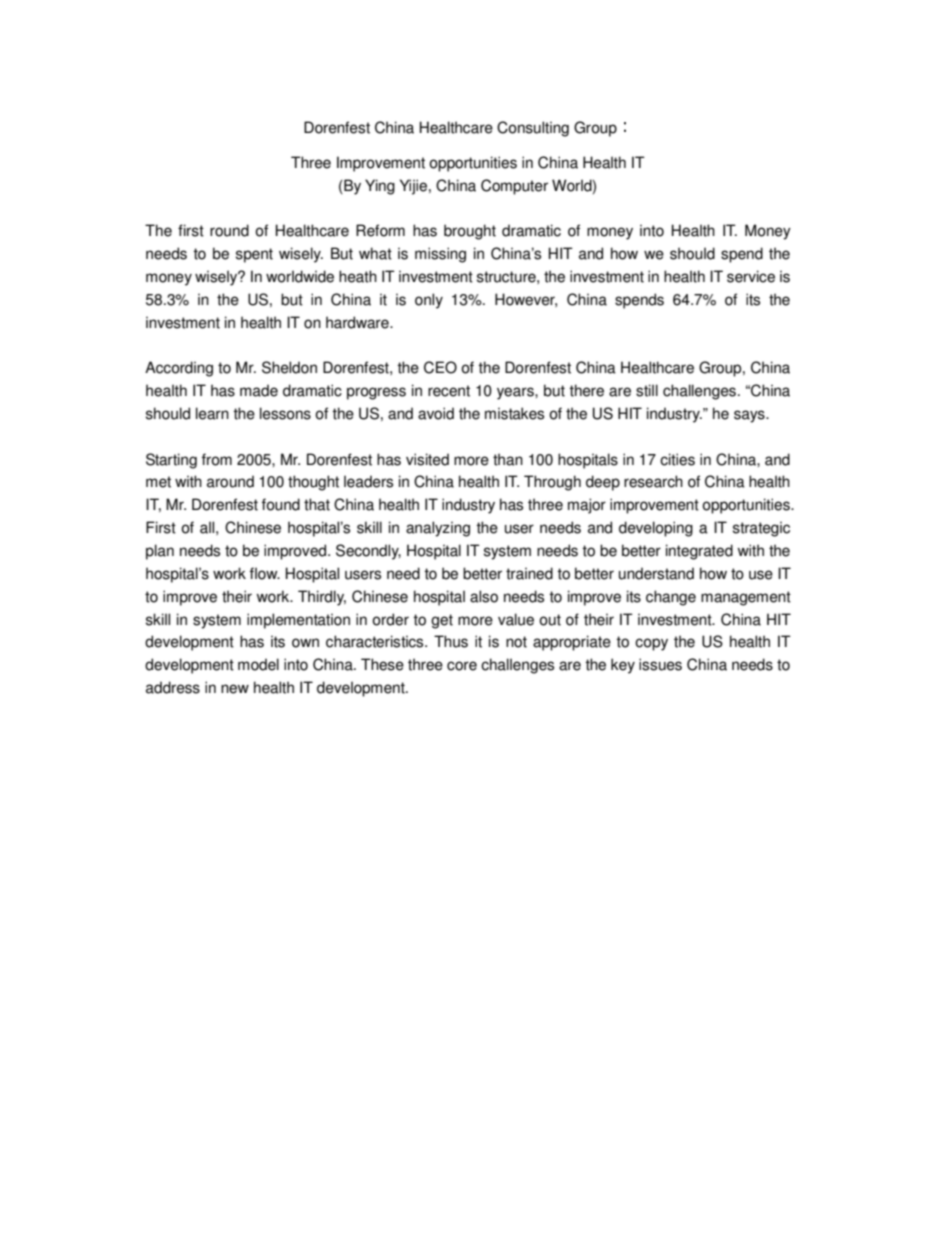 This document has width=952, height=1233. What do you see at coordinates (179, 369) in the document?
I see `According` at bounding box center [179, 369].
